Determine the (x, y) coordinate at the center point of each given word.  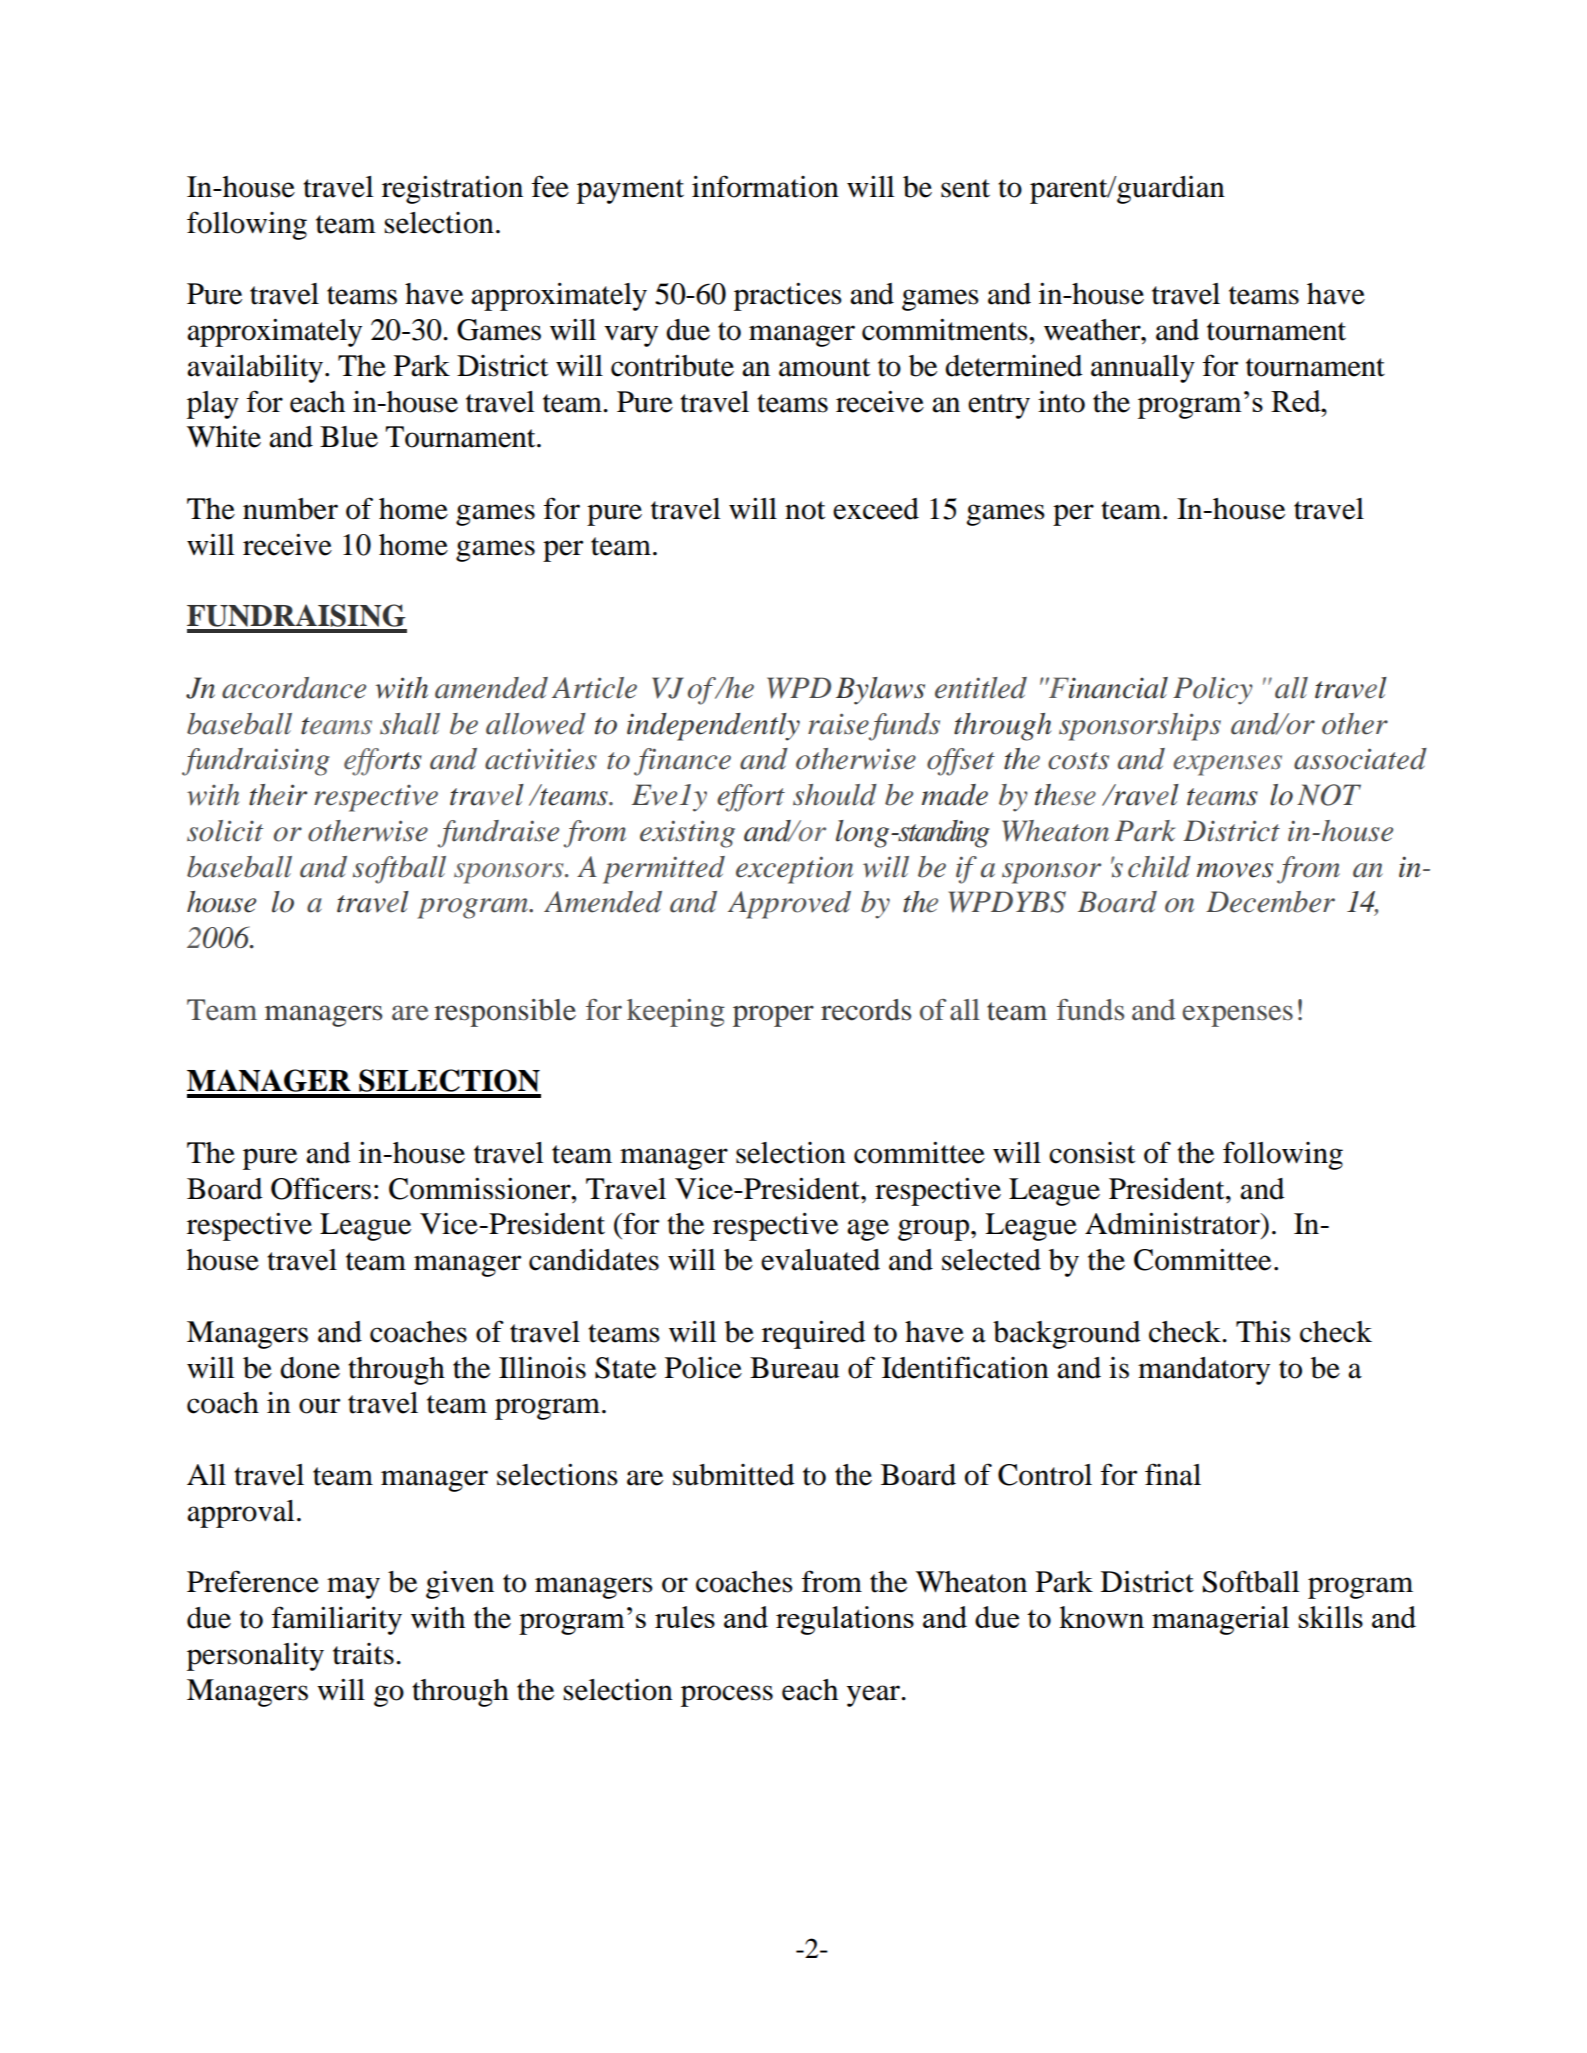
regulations (845, 1620)
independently (713, 727)
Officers (321, 1188)
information (765, 186)
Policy (1213, 691)
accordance (294, 688)
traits (363, 1654)
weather (1093, 330)
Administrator (1173, 1223)
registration (452, 189)
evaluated (820, 1260)
